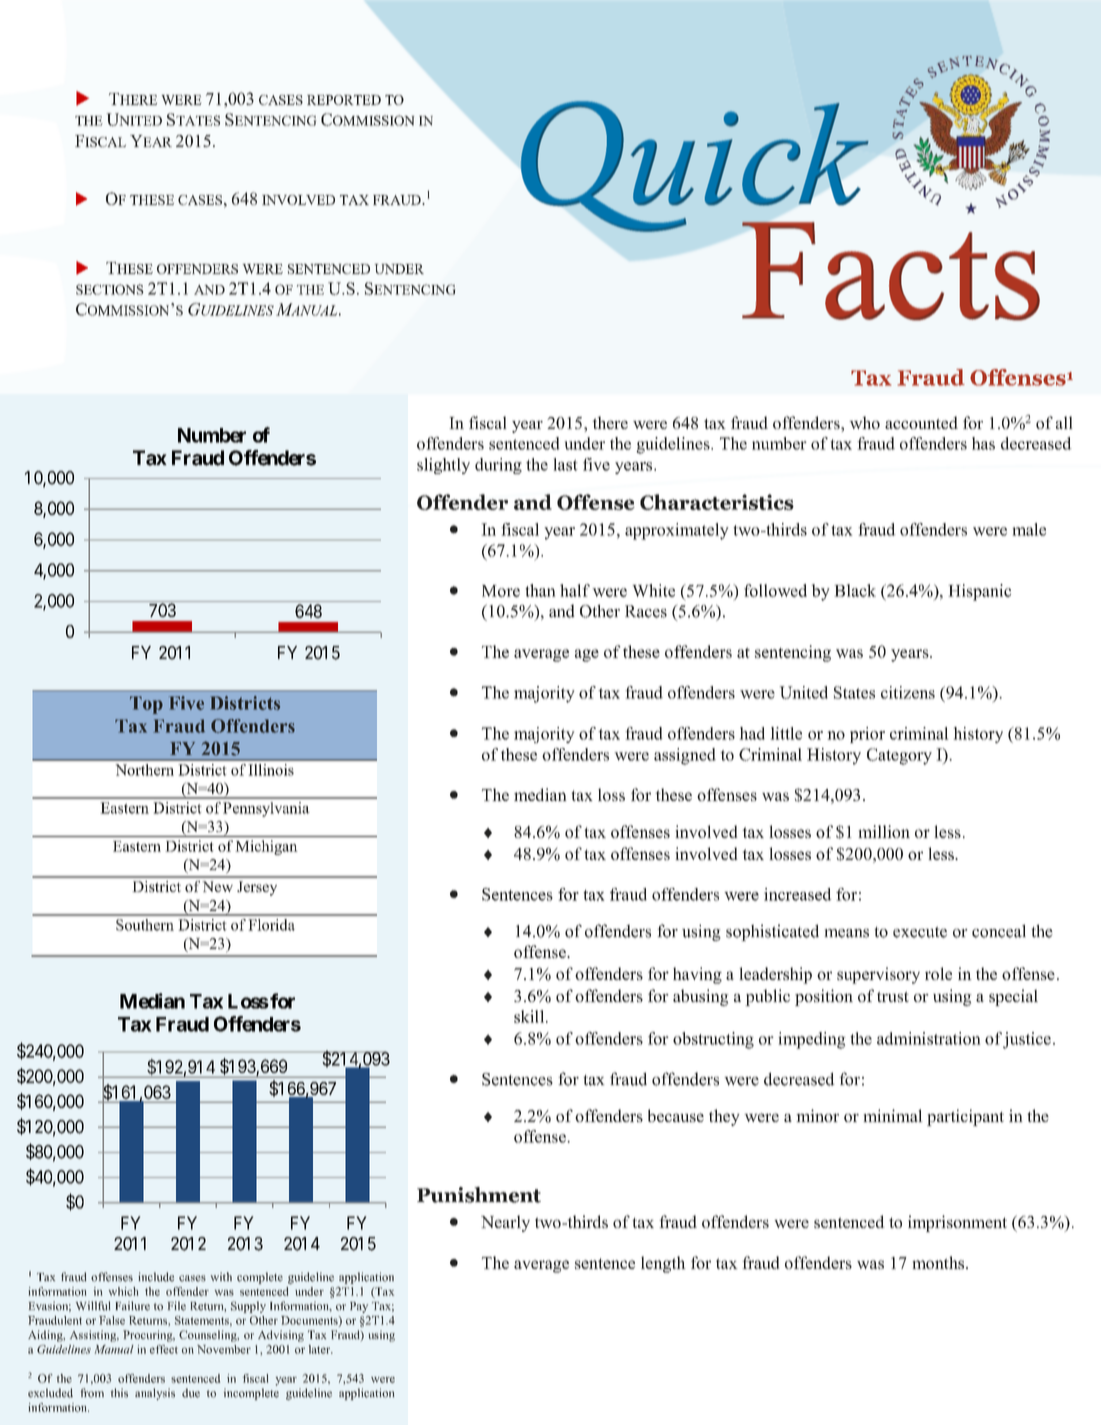  Describe the element at coordinates (344, 100) in the screenshot. I see `REPORTED` at that location.
